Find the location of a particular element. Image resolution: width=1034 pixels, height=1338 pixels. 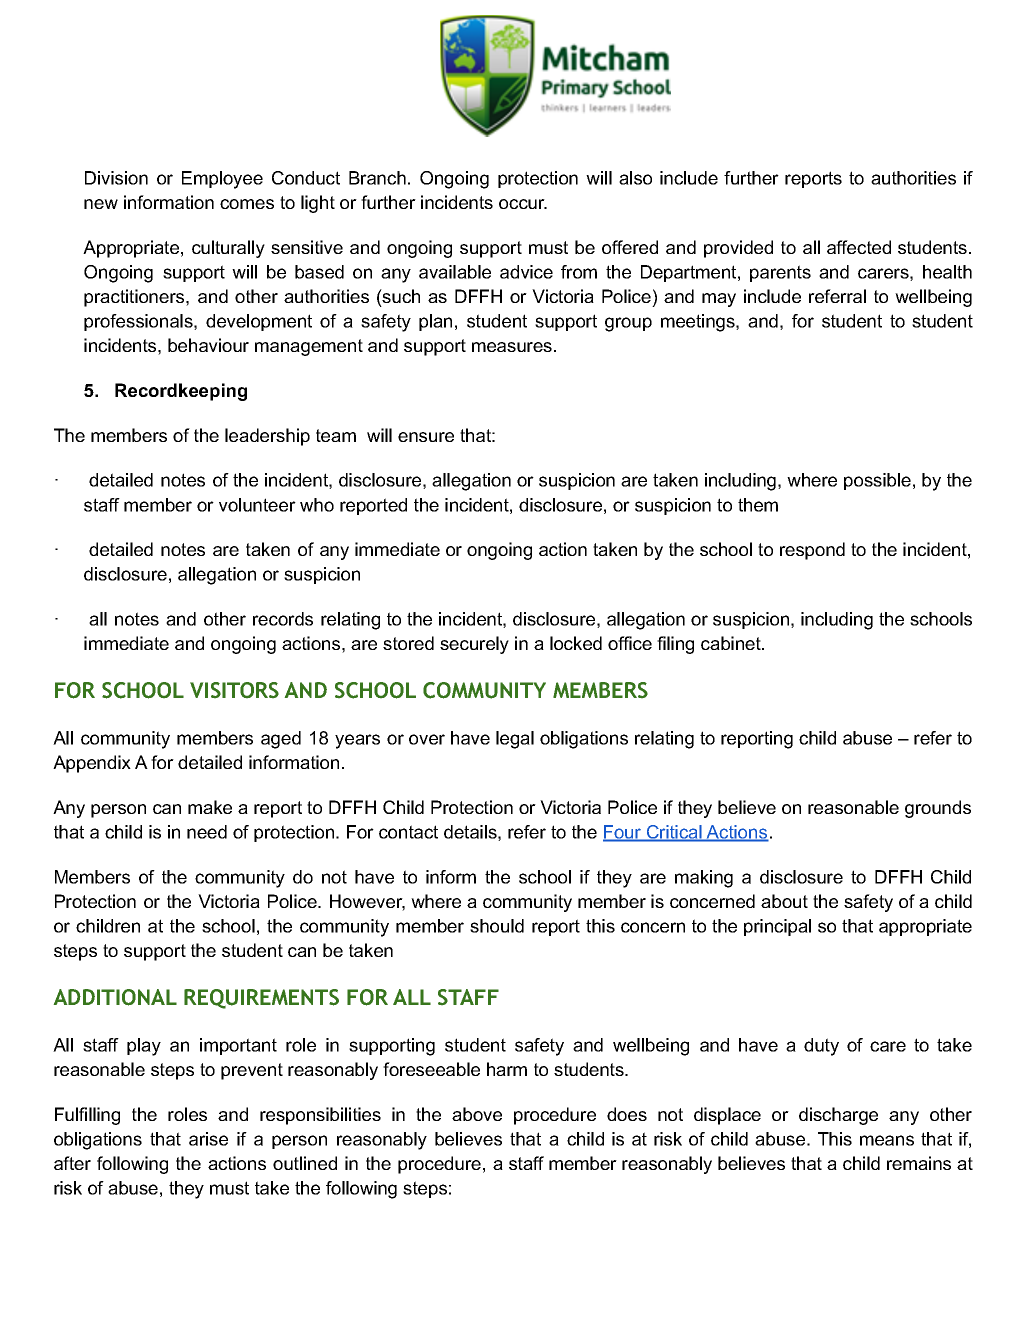

make is located at coordinates (210, 807).
